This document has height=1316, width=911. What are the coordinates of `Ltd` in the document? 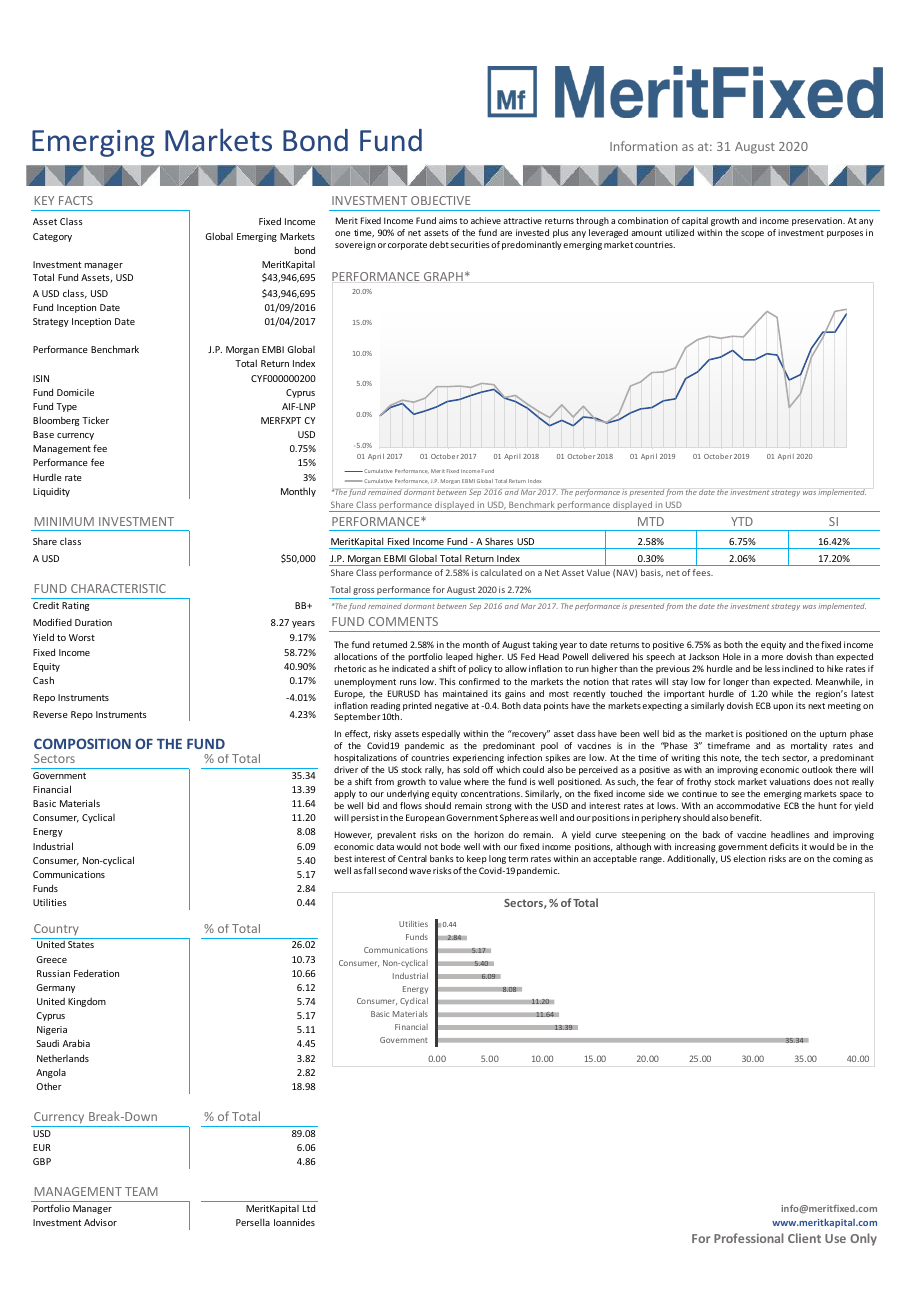 It's located at (309, 1208).
